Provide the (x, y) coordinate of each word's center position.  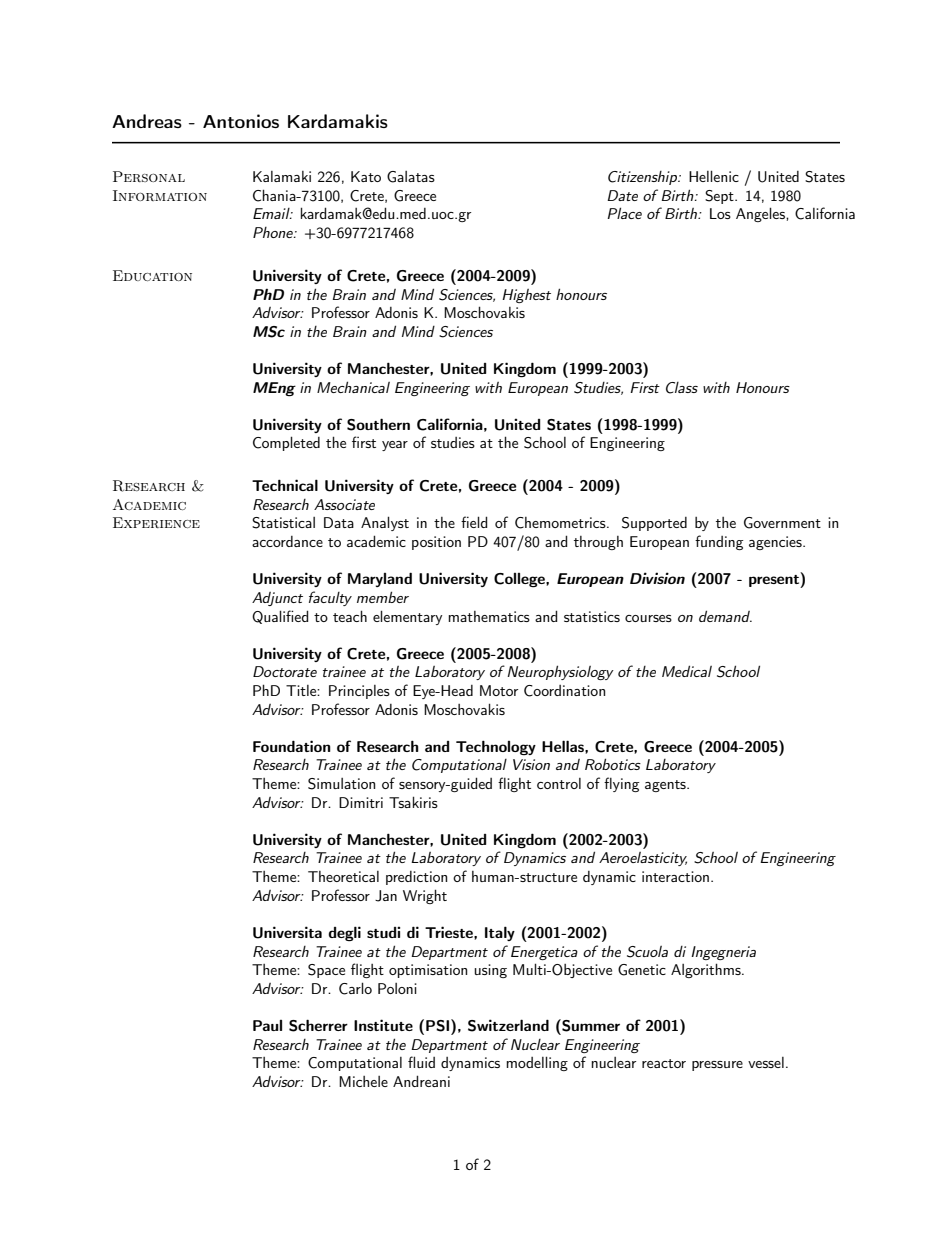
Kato (366, 176)
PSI (439, 1025)
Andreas (147, 121)
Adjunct (277, 599)
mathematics (489, 616)
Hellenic (714, 176)
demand (725, 616)
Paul (267, 1025)
